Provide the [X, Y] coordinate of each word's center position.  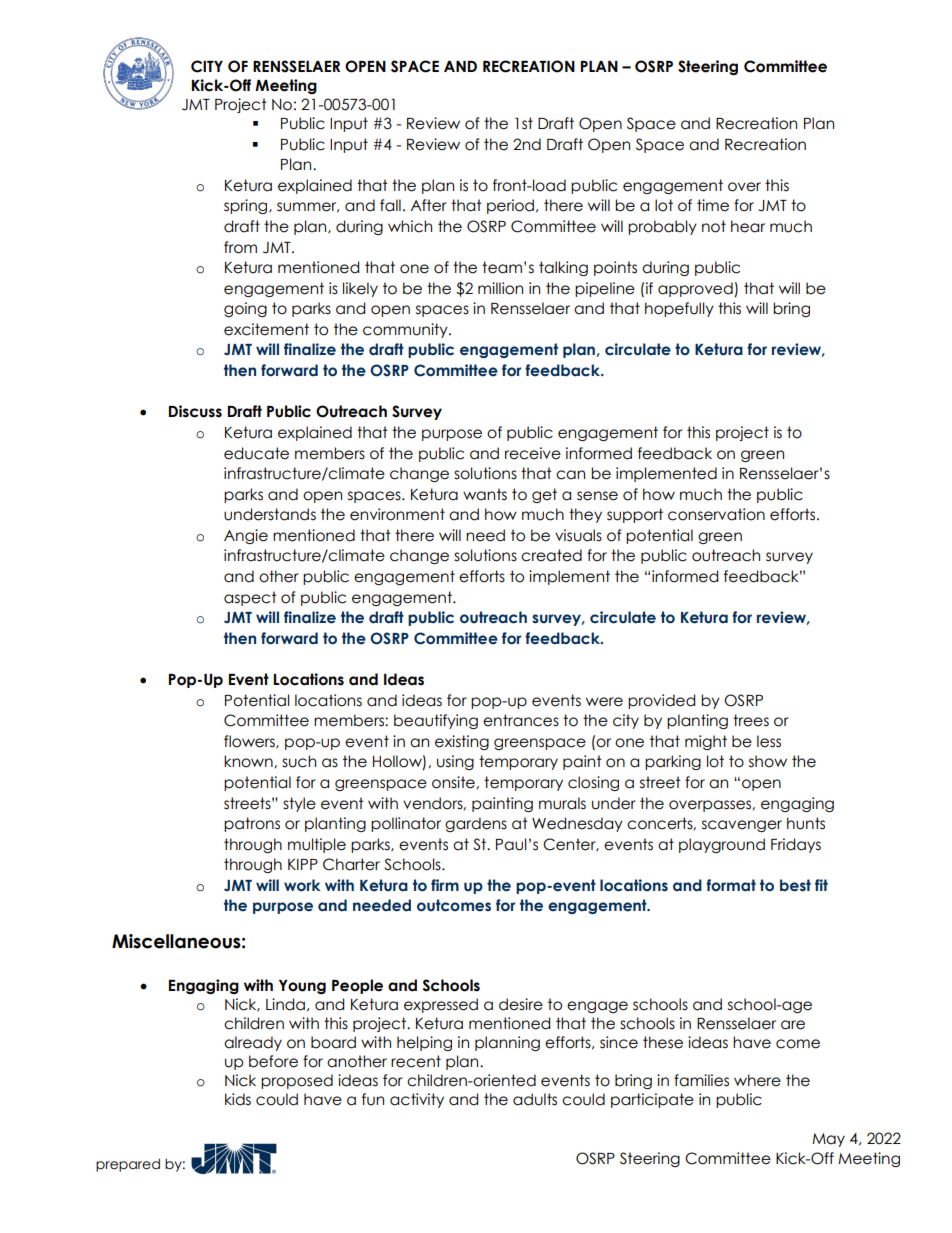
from [240, 247]
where [757, 1080]
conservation [716, 514]
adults [535, 1099]
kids [238, 1099]
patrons [252, 824]
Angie [246, 536]
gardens [476, 824]
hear [748, 226]
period [512, 206]
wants [485, 494]
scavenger [742, 826]
